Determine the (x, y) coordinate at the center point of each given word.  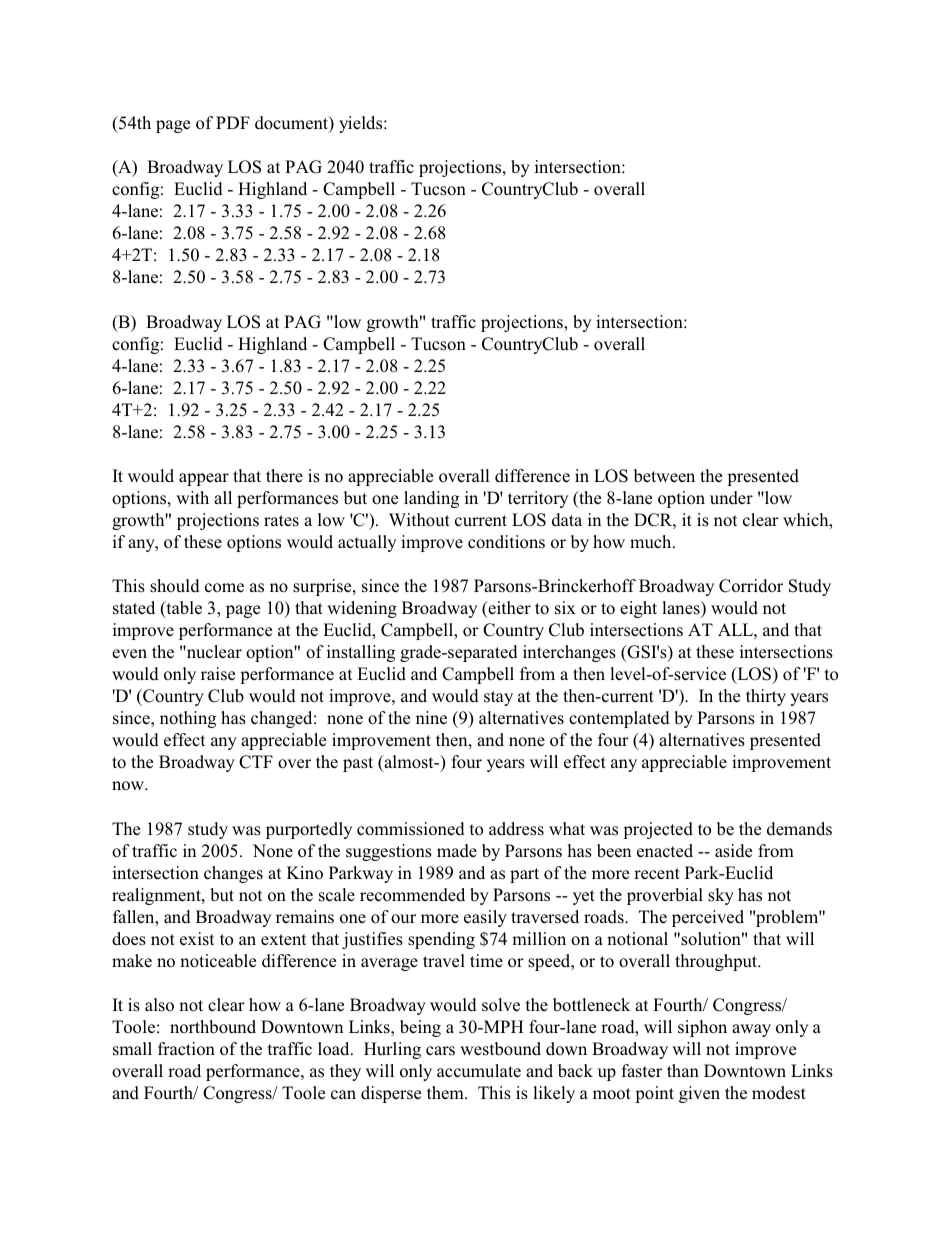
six (565, 608)
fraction (186, 1048)
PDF (233, 122)
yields (362, 124)
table (183, 609)
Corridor (751, 586)
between (664, 476)
